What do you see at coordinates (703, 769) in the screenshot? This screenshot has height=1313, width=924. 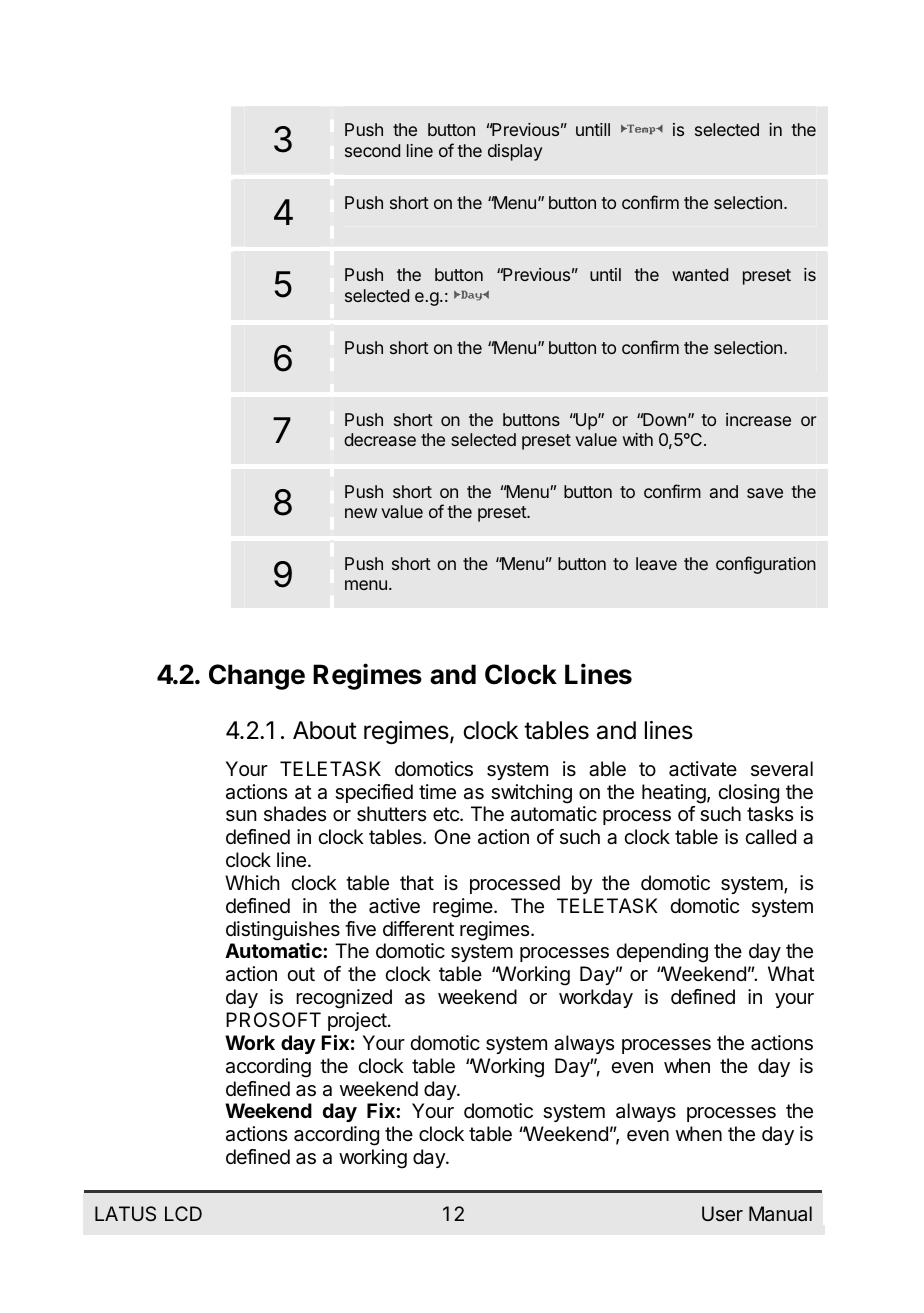 I see `activate` at bounding box center [703, 769].
